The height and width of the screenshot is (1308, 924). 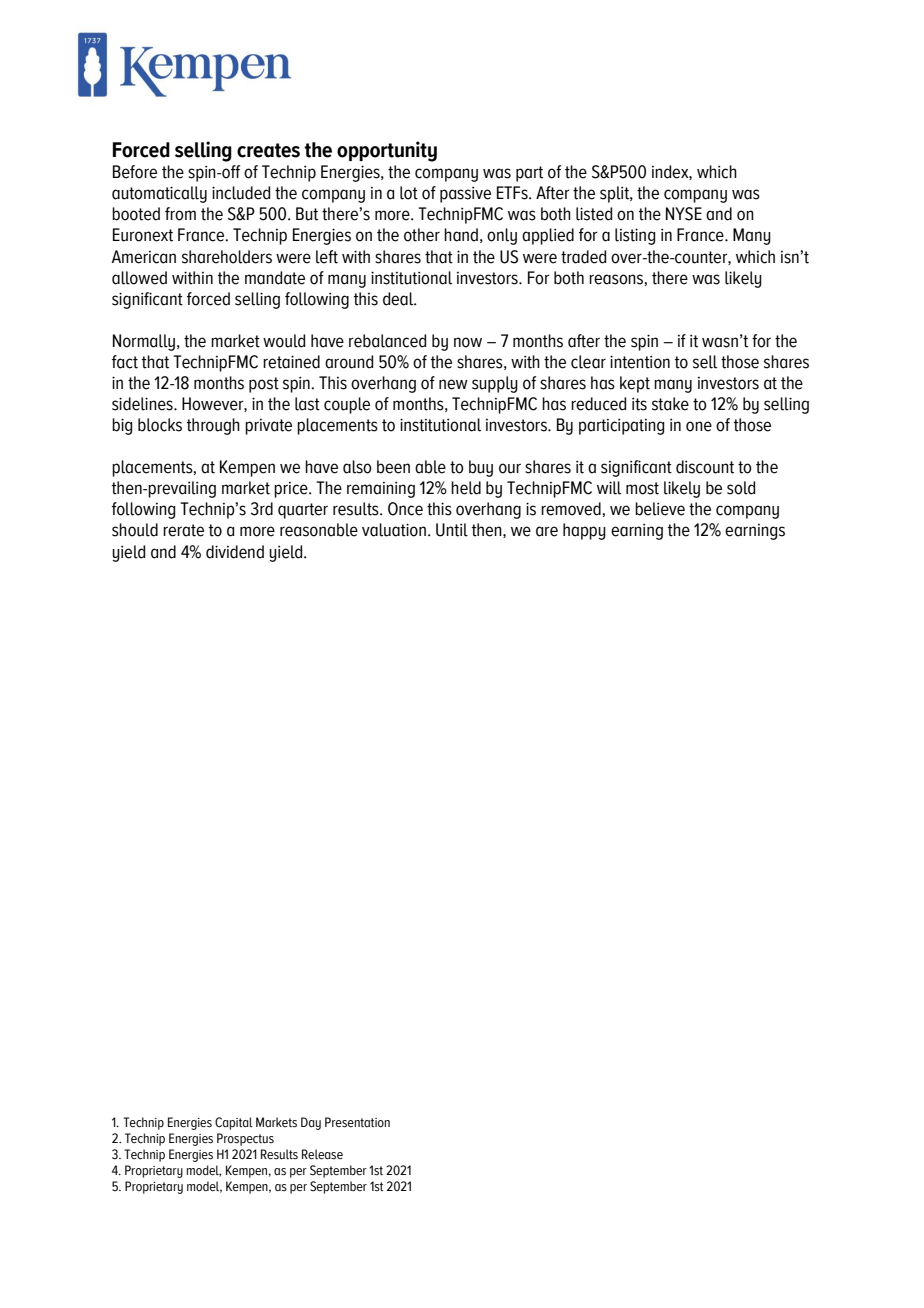 What do you see at coordinates (452, 530) in the screenshot?
I see `Until` at bounding box center [452, 530].
